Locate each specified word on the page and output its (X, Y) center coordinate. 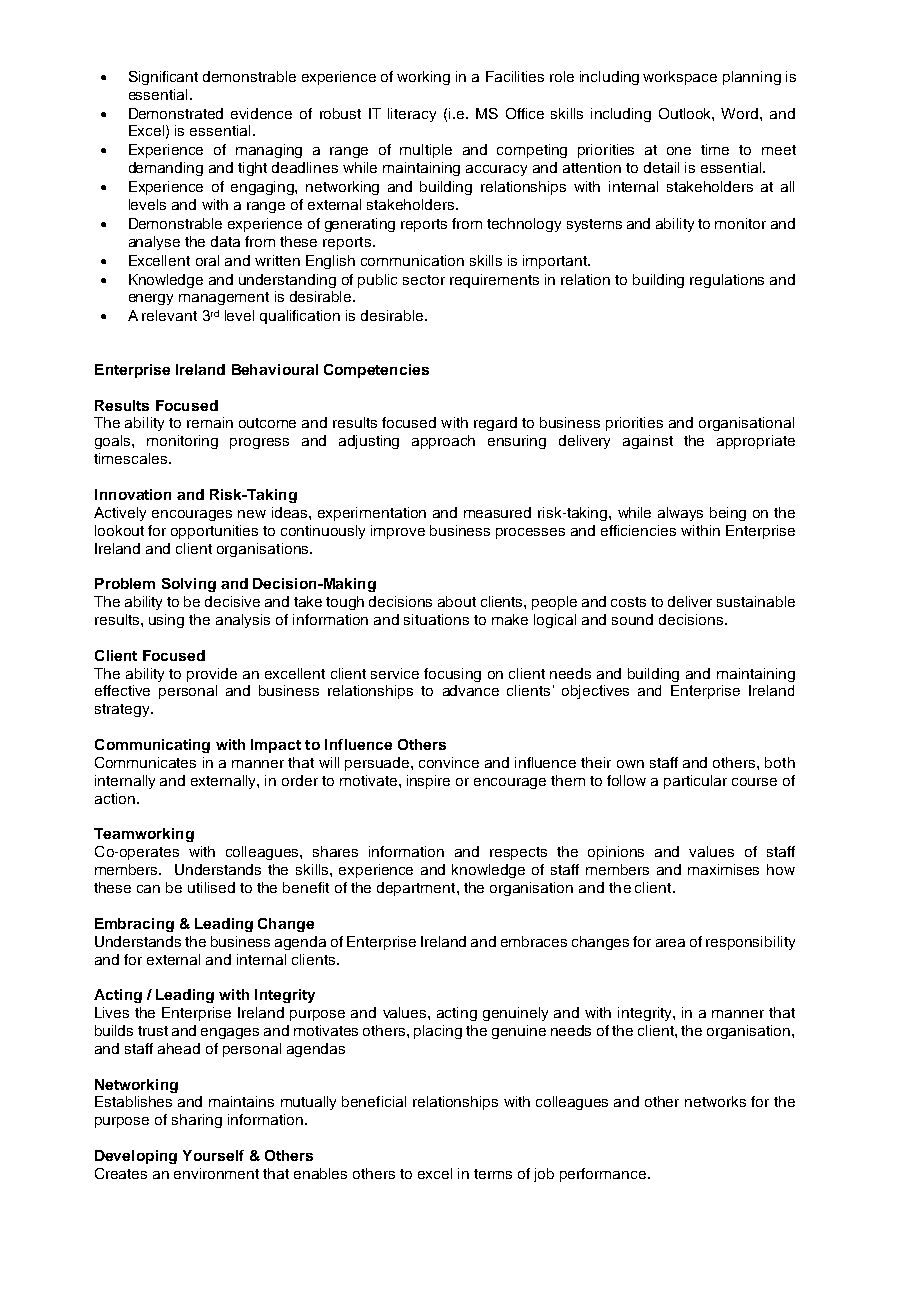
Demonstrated (176, 113)
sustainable (756, 601)
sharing (197, 1121)
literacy (412, 115)
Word (741, 113)
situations (436, 619)
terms (493, 1174)
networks (715, 1101)
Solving (189, 585)
